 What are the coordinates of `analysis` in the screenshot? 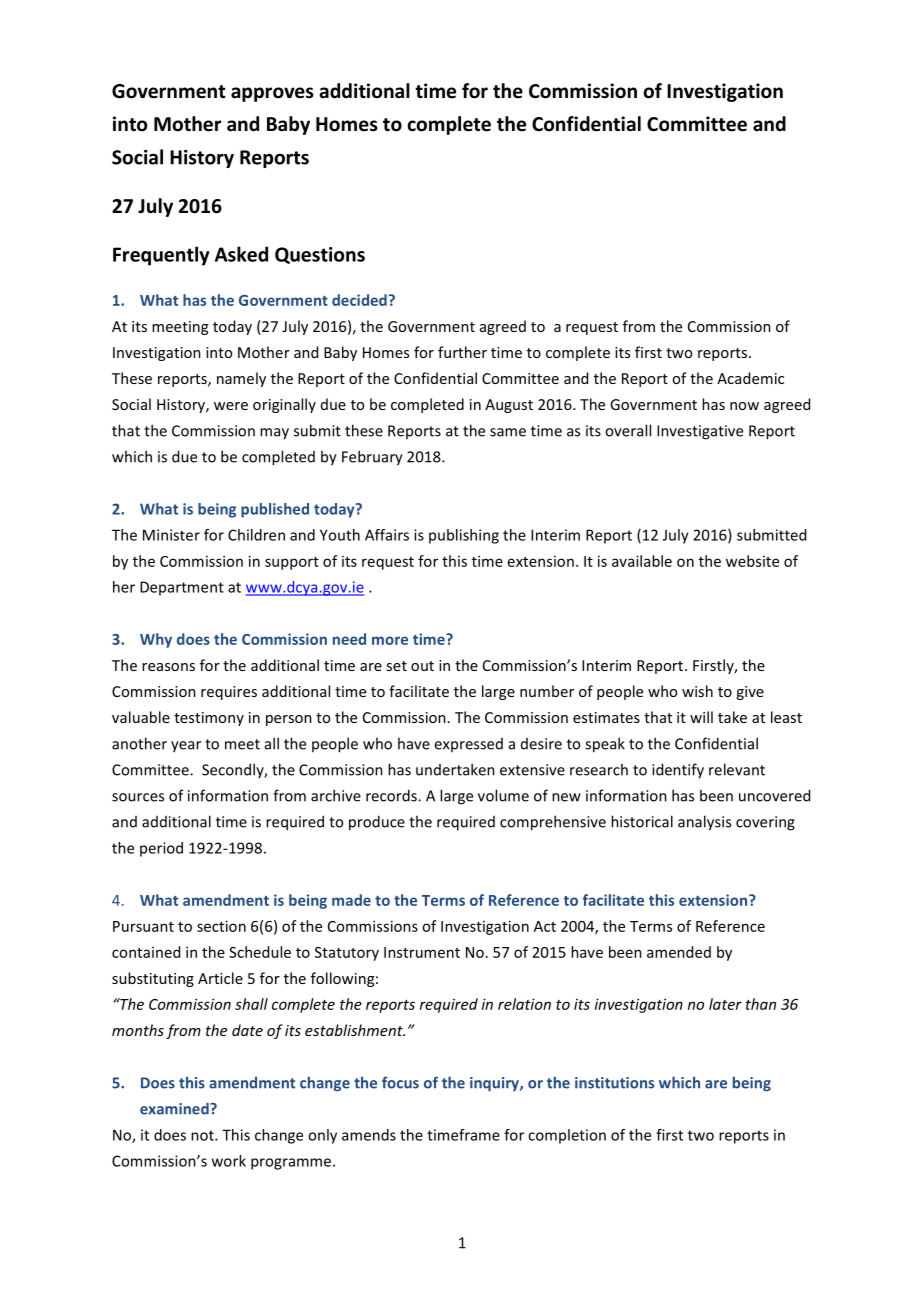 It's located at (704, 823).
